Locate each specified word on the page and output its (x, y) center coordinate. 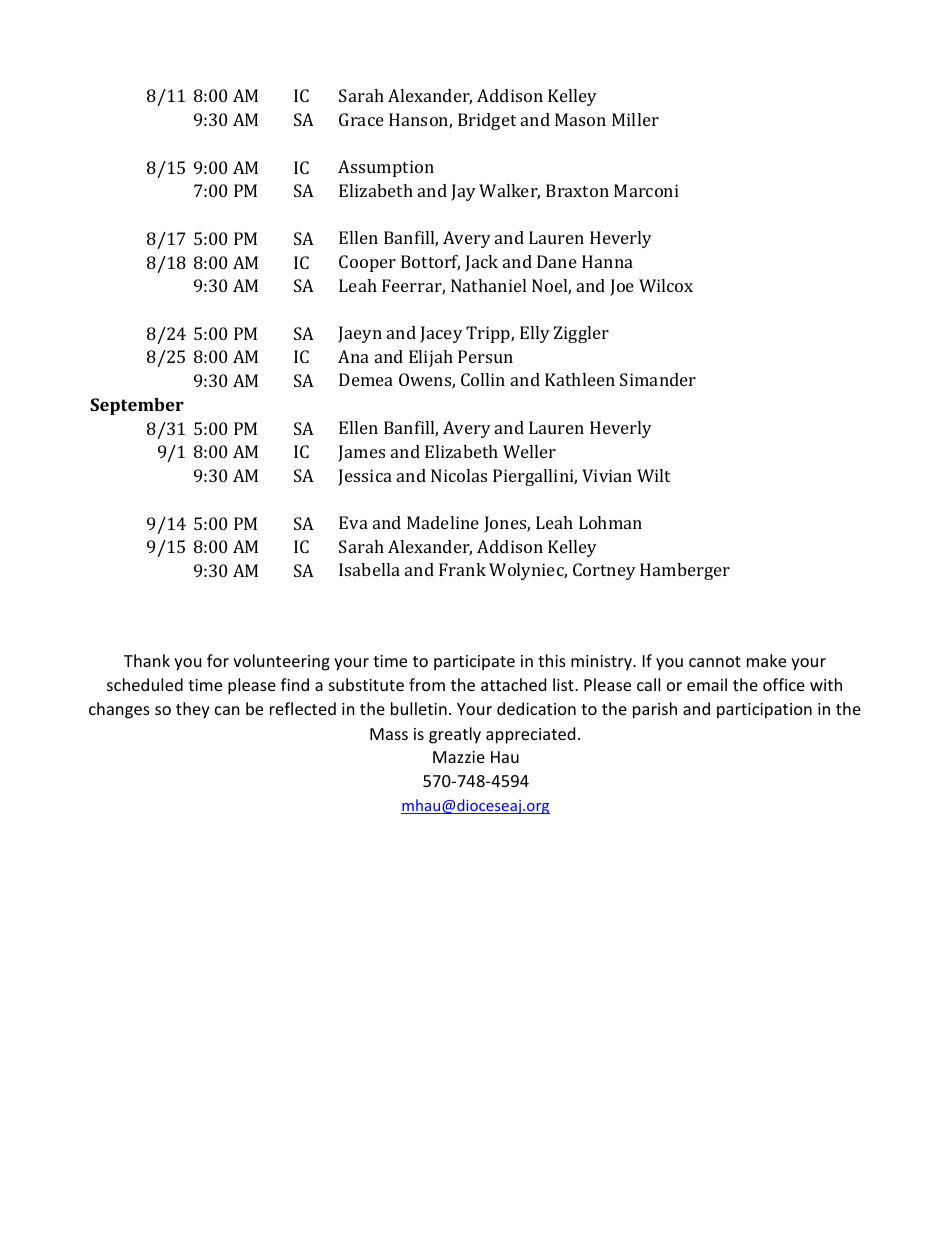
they (193, 710)
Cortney (604, 571)
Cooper (367, 263)
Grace (361, 119)
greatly (455, 735)
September (137, 406)
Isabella (369, 569)
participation (764, 711)
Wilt (653, 475)
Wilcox (666, 285)
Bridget (487, 121)
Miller (635, 119)
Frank (462, 569)
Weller (529, 451)
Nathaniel (488, 285)
